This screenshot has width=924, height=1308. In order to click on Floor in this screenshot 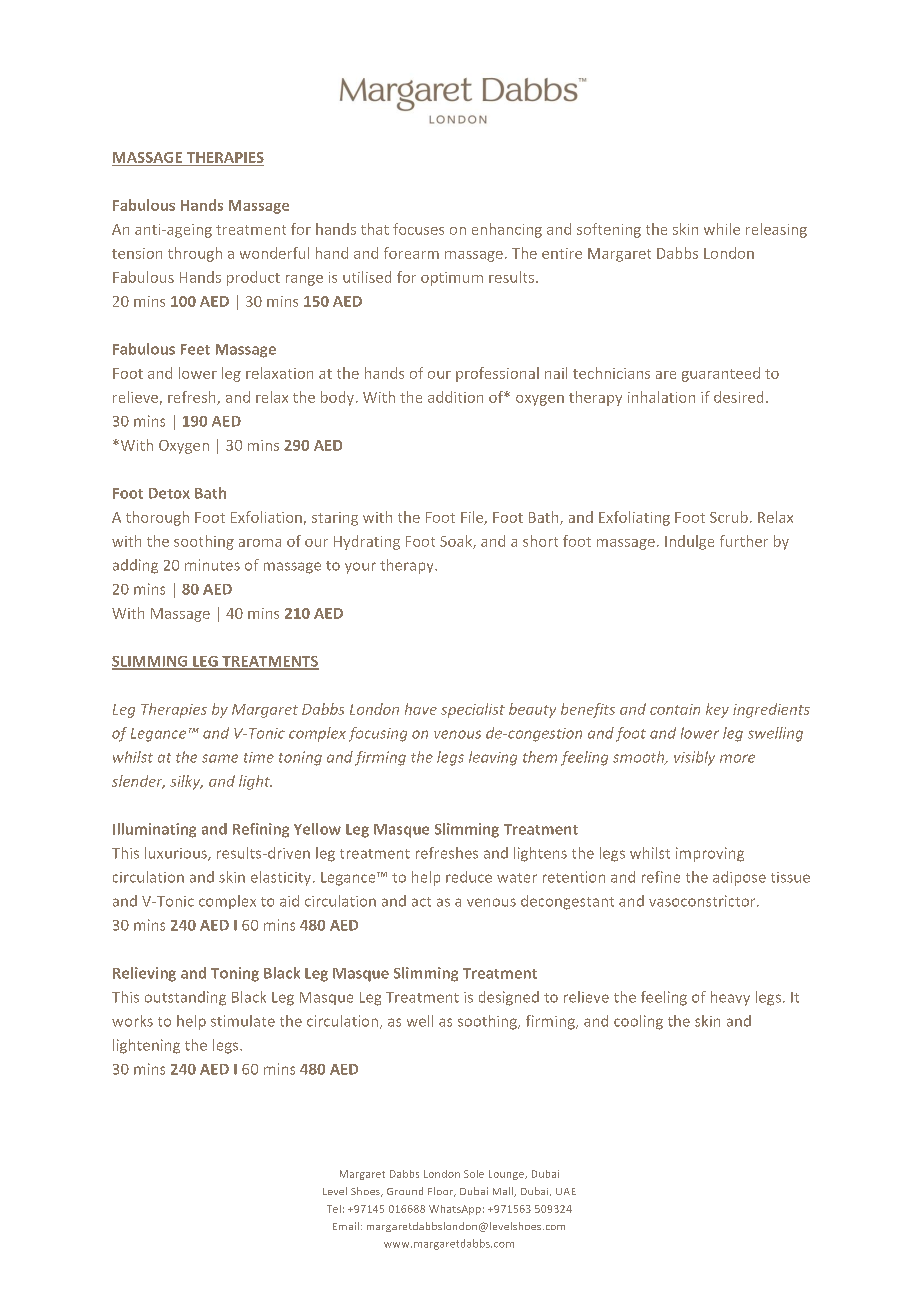, I will do `click(442, 1192)`.
